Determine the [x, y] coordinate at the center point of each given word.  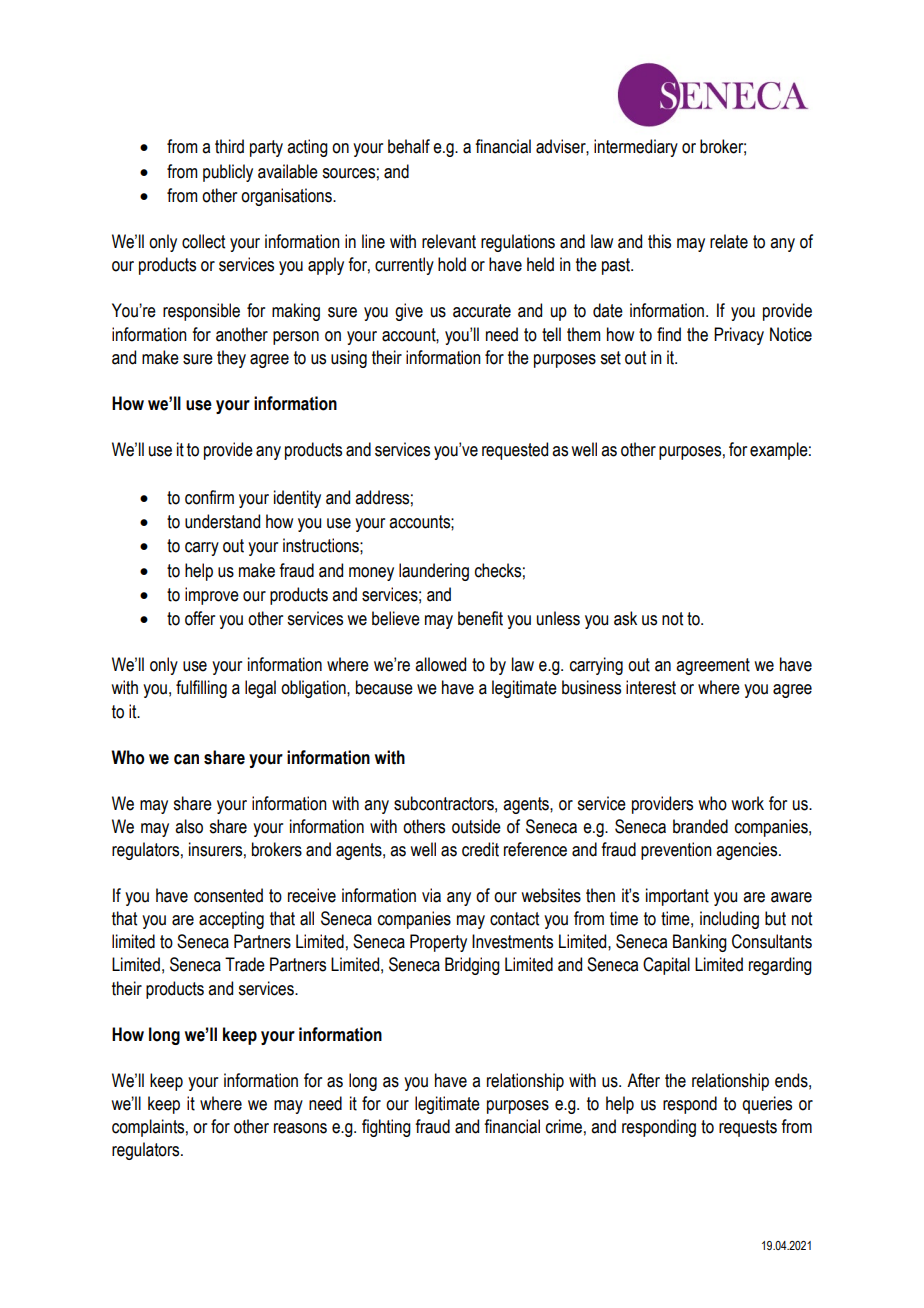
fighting [386, 1128]
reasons [300, 1128]
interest [651, 687]
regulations [518, 243]
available [288, 171]
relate [729, 241]
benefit [480, 618]
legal [260, 689]
